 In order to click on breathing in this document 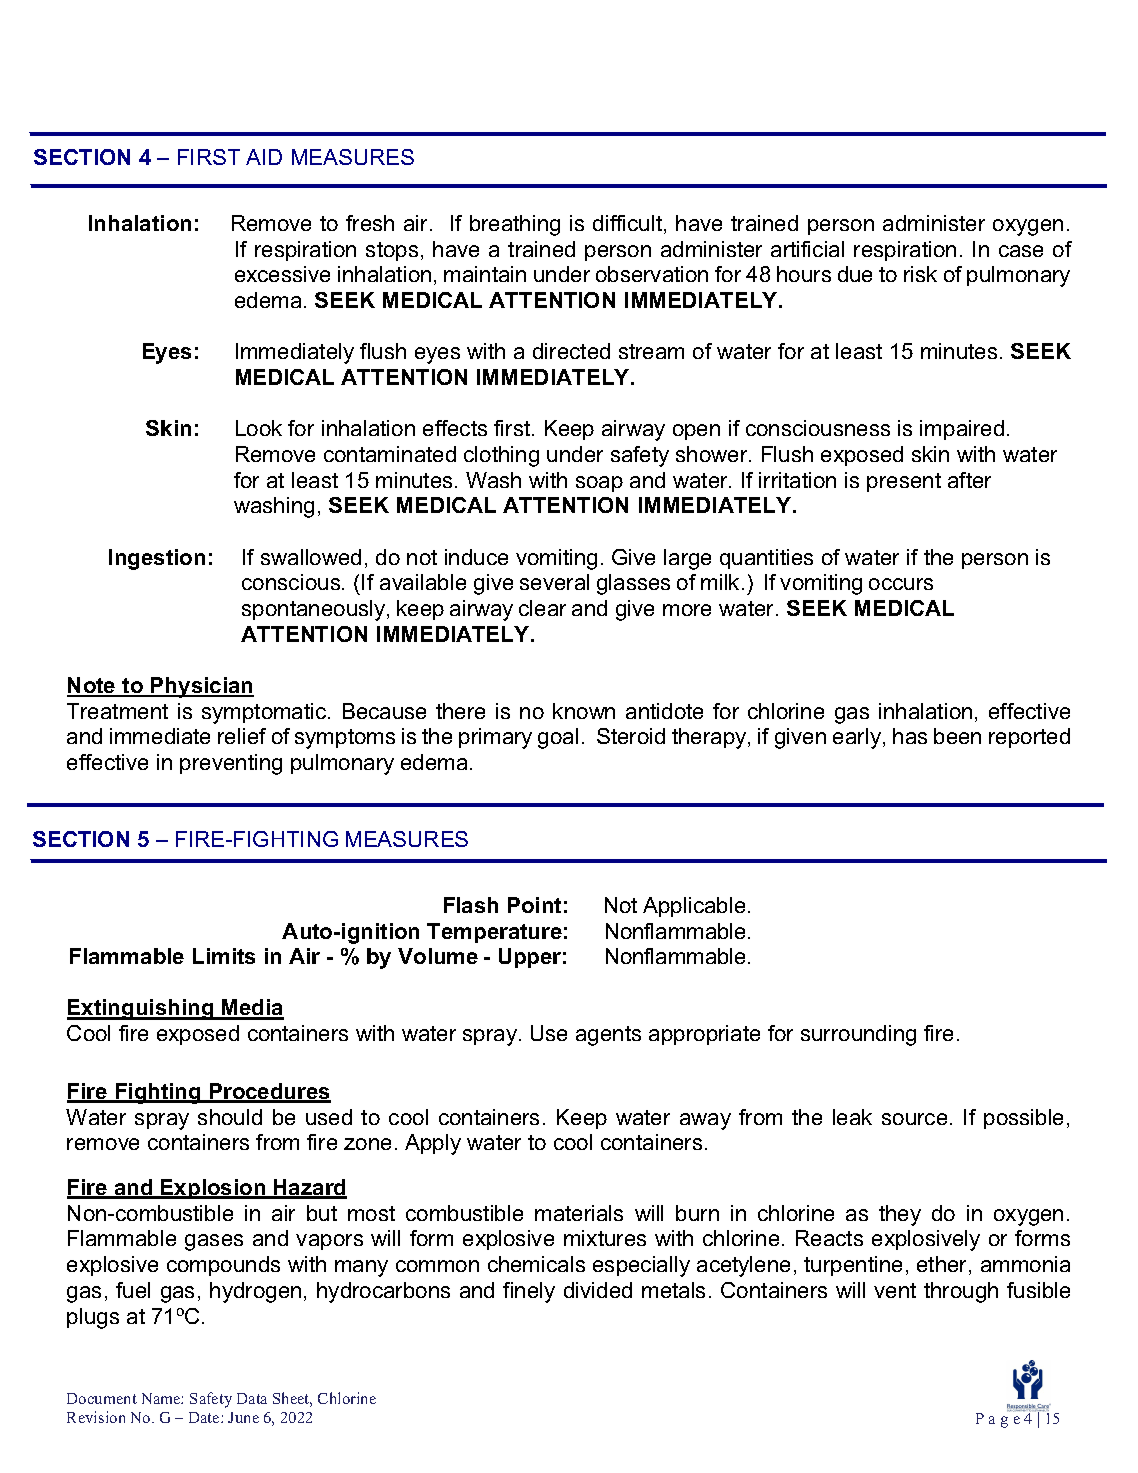, I will do `click(515, 225)`.
